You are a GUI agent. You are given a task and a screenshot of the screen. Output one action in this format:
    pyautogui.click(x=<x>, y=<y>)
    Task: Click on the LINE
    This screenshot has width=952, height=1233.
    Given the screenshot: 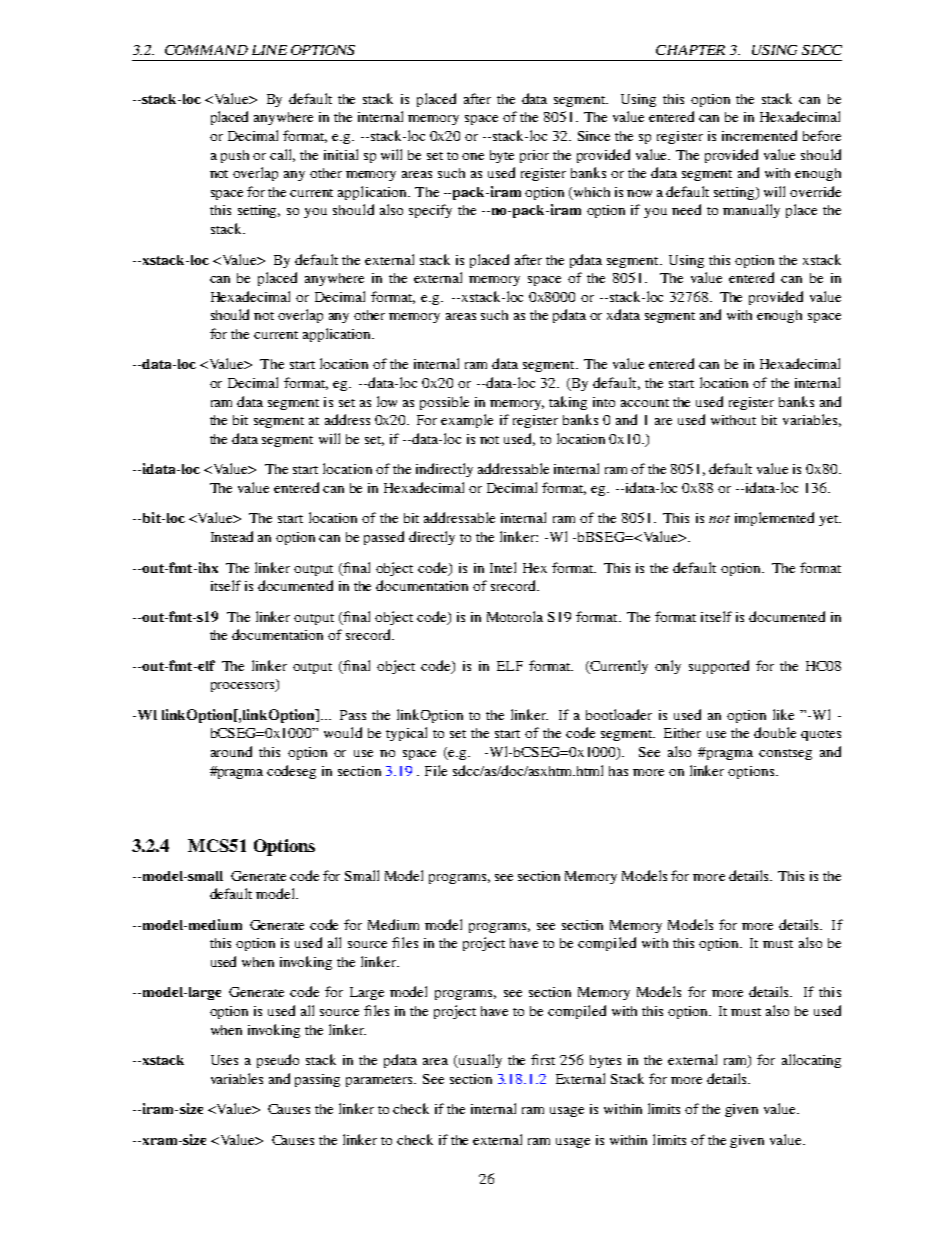 What is the action you would take?
    pyautogui.click(x=269, y=50)
